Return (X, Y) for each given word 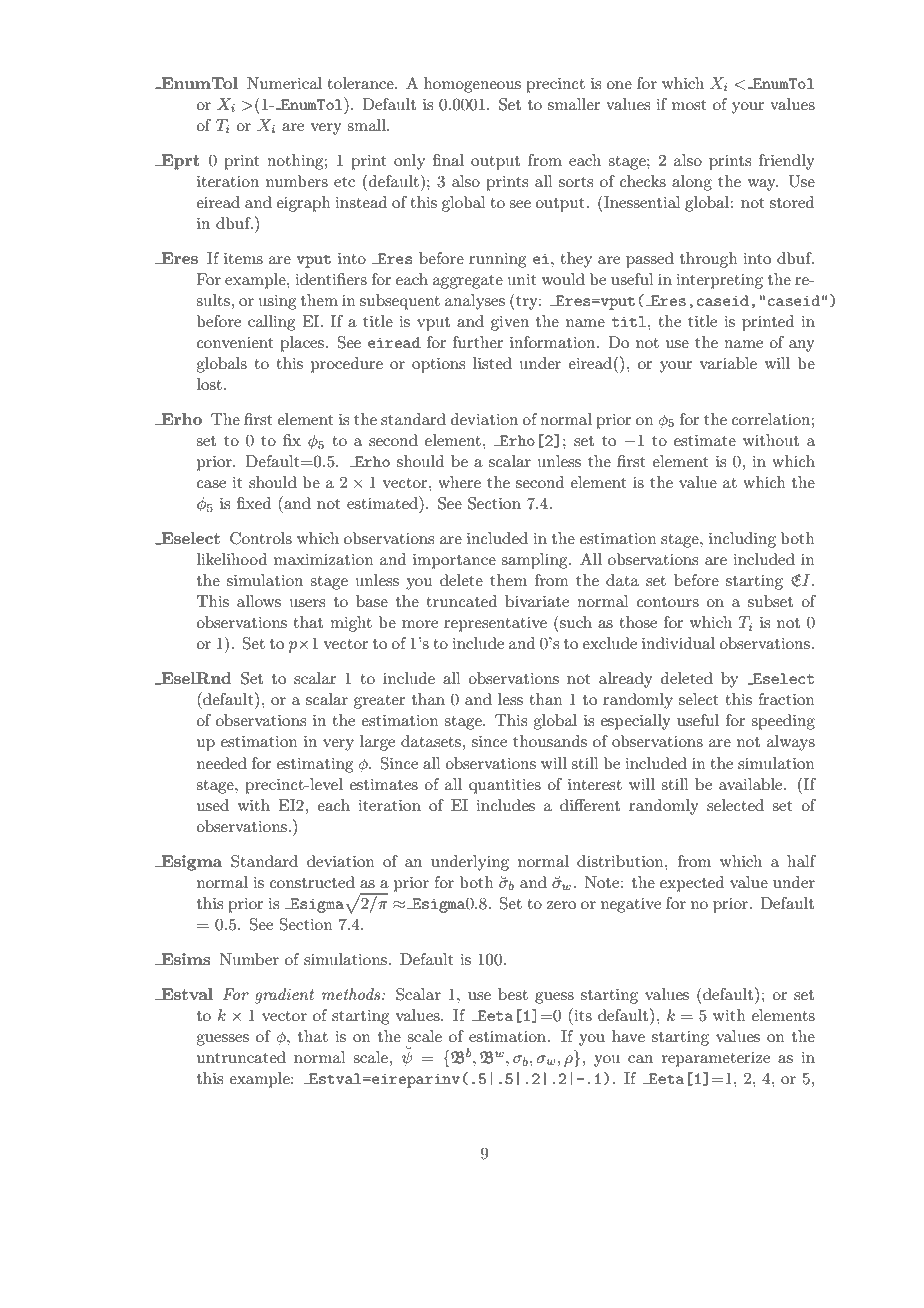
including (742, 540)
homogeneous (472, 85)
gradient (284, 996)
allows (259, 601)
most (689, 105)
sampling (535, 561)
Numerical (284, 83)
